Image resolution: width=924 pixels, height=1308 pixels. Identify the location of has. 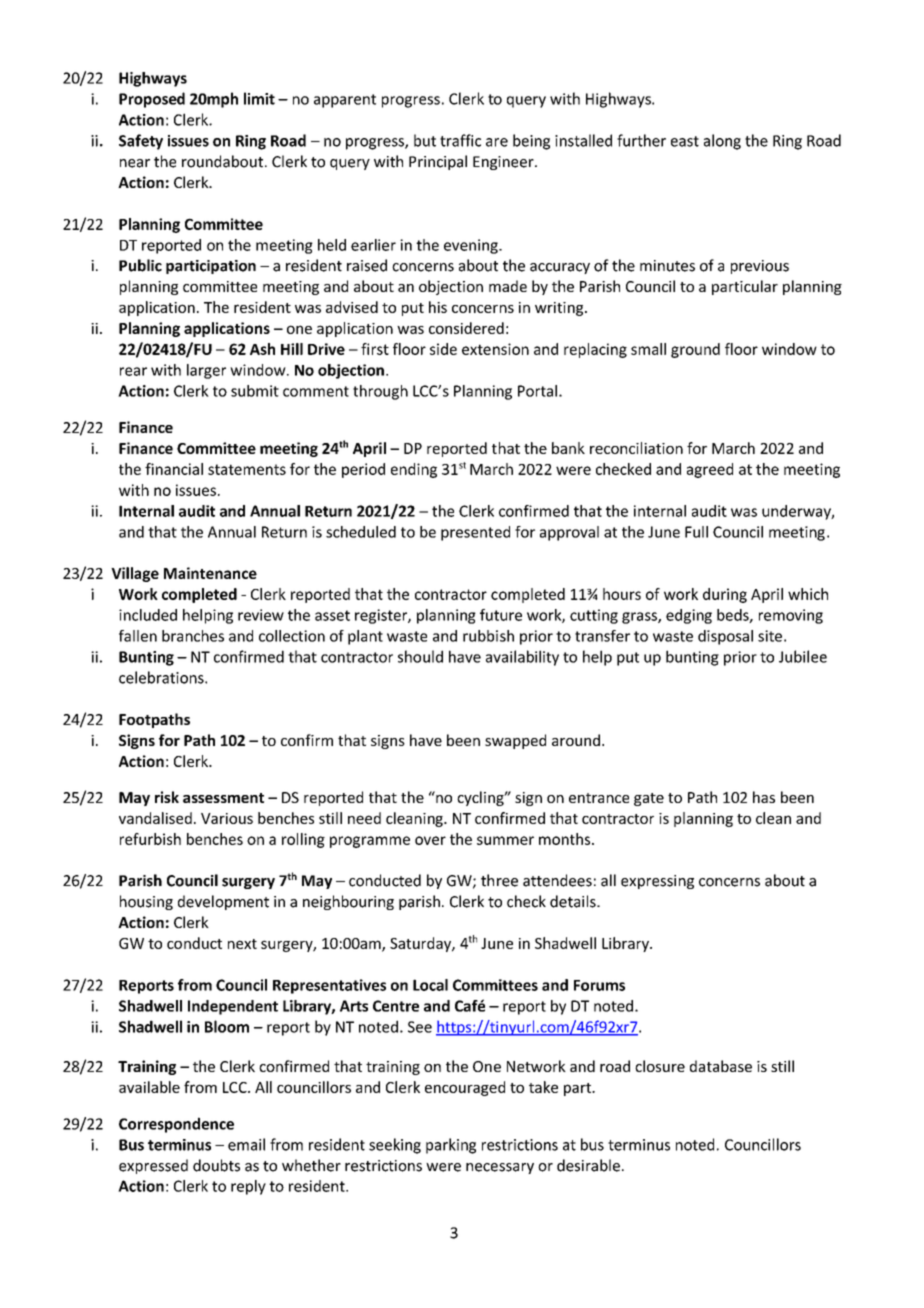
(764, 797).
